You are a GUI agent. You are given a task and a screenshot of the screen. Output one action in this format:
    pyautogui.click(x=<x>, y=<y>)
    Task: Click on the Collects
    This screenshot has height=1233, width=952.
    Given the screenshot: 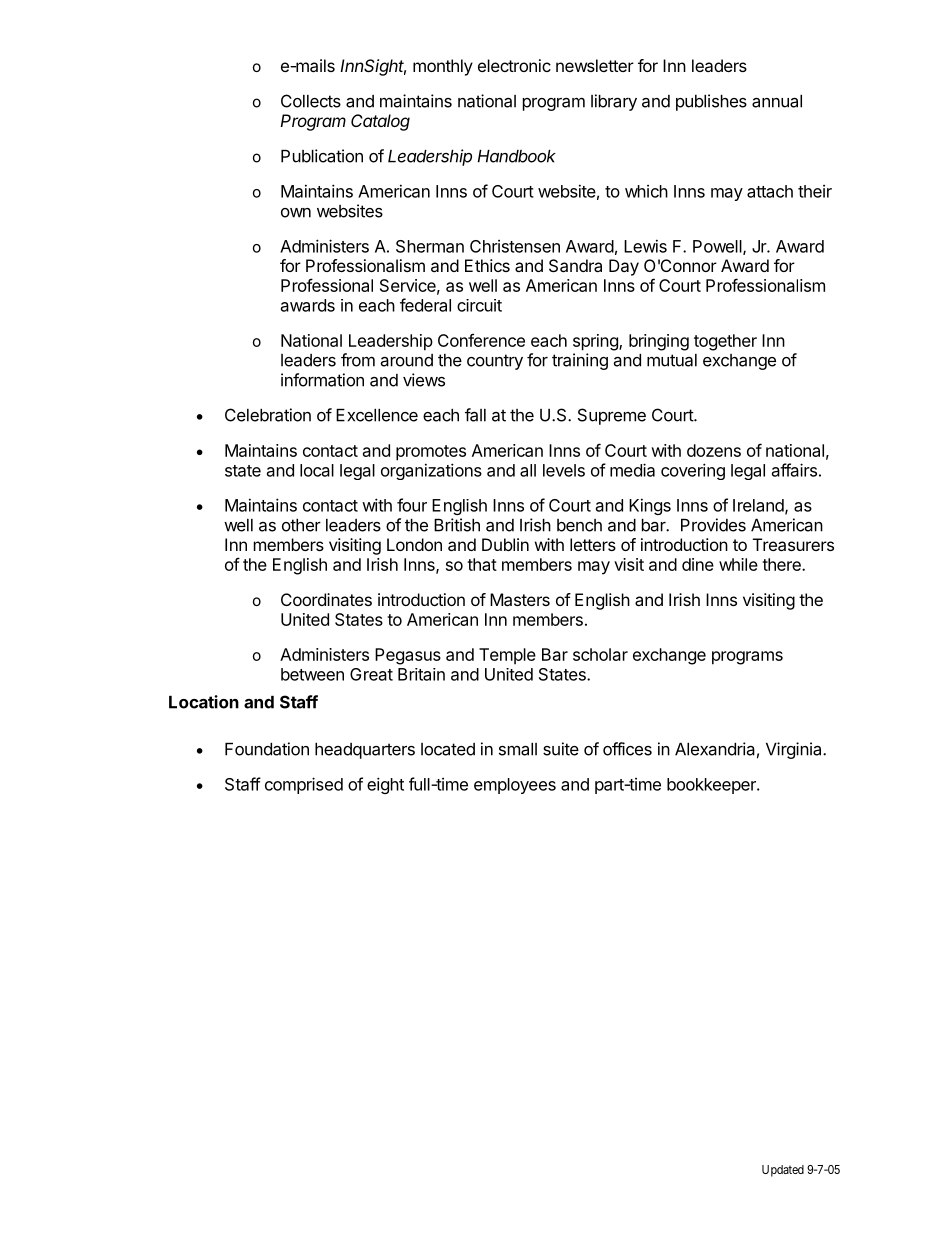 What is the action you would take?
    pyautogui.click(x=311, y=101)
